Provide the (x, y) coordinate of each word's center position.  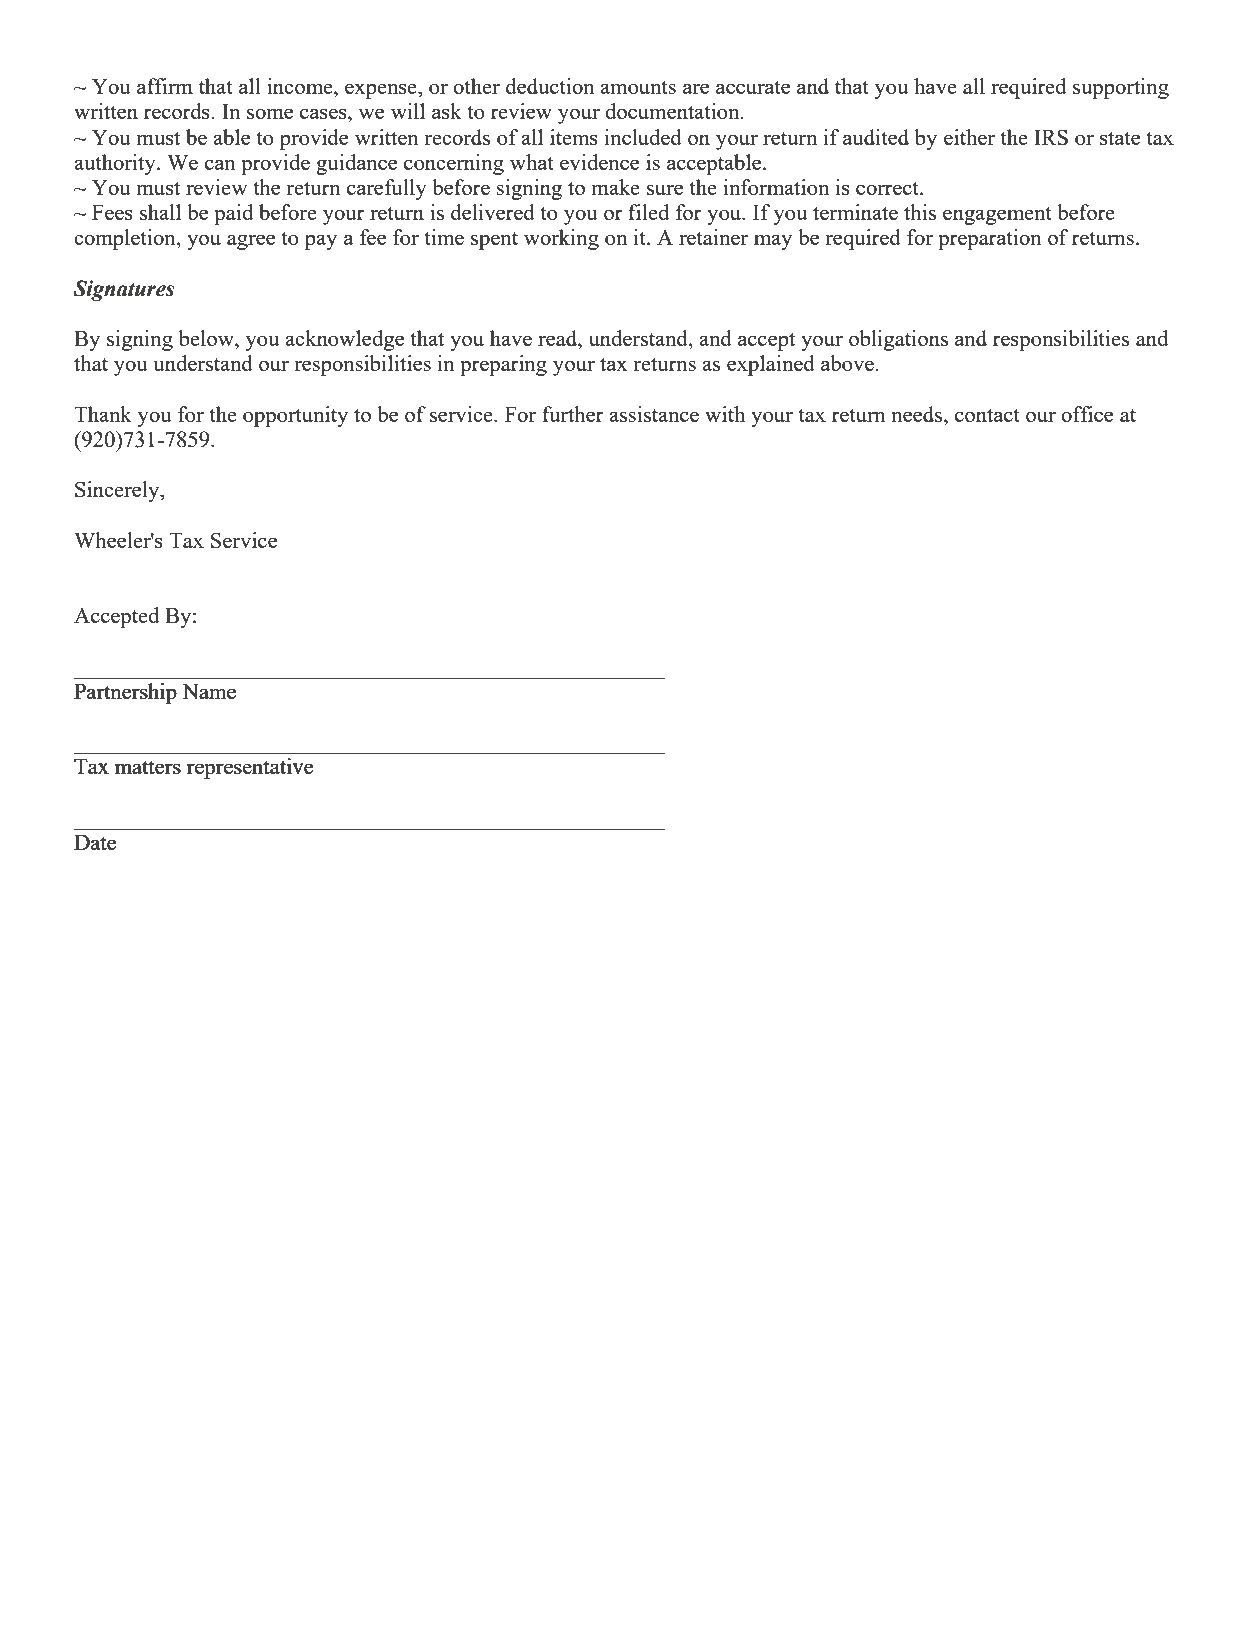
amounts (638, 87)
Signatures (123, 290)
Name (209, 691)
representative (250, 768)
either (969, 137)
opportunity (295, 416)
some (270, 113)
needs (918, 414)
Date (95, 842)
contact (987, 415)
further (573, 414)
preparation (990, 239)
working (561, 239)
